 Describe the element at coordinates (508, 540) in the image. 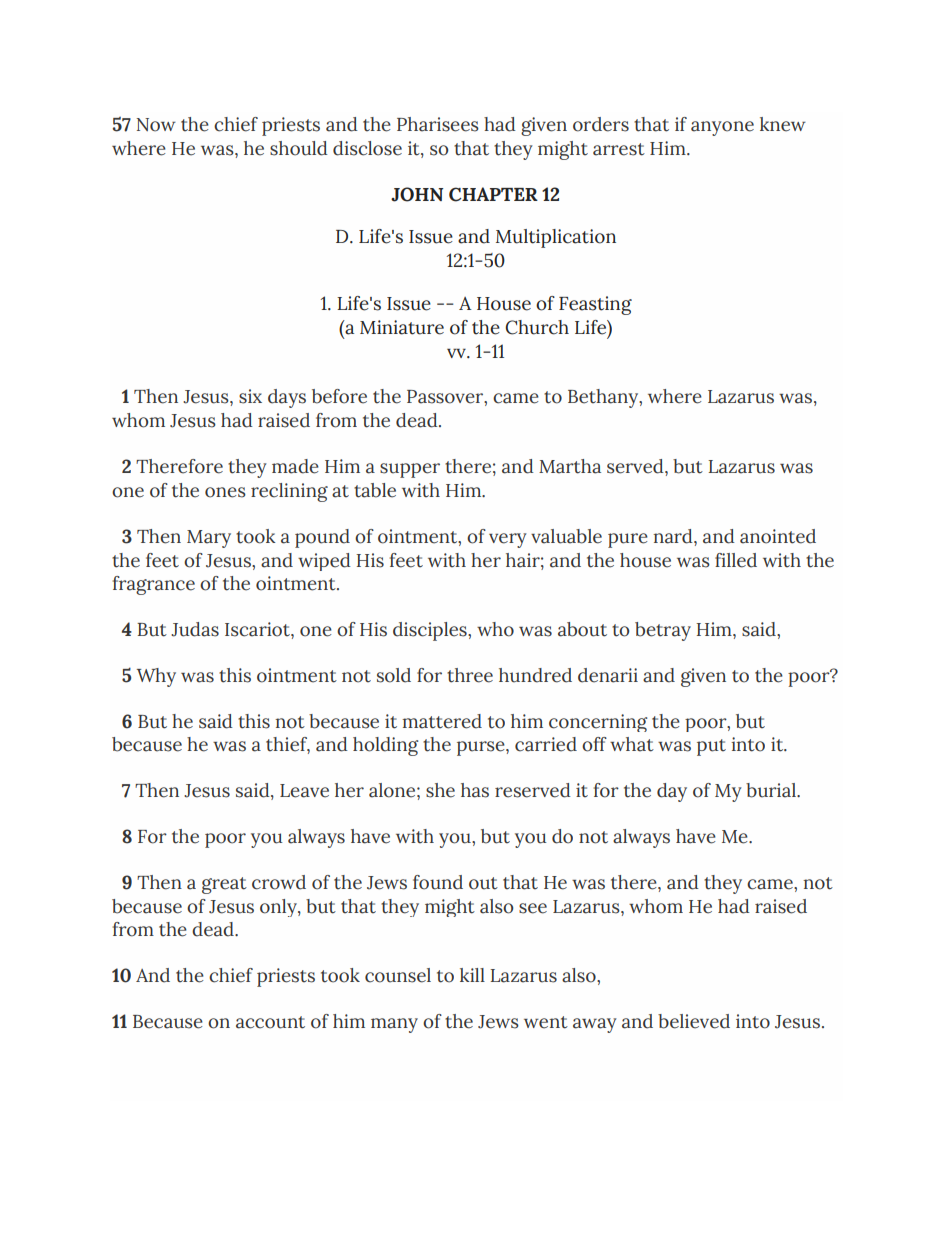

I see `very` at that location.
